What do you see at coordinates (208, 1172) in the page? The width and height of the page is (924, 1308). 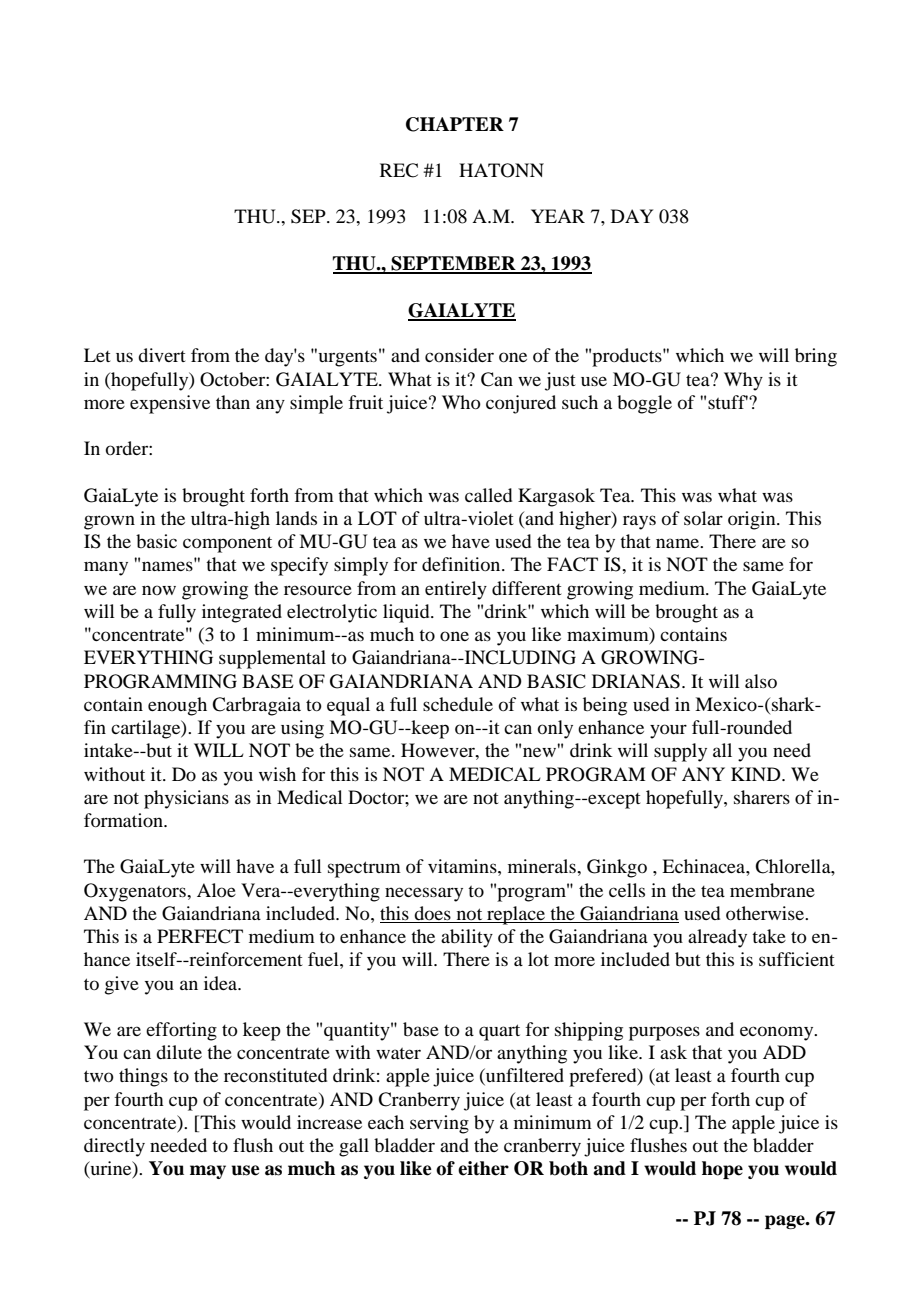 I see `may` at bounding box center [208, 1172].
